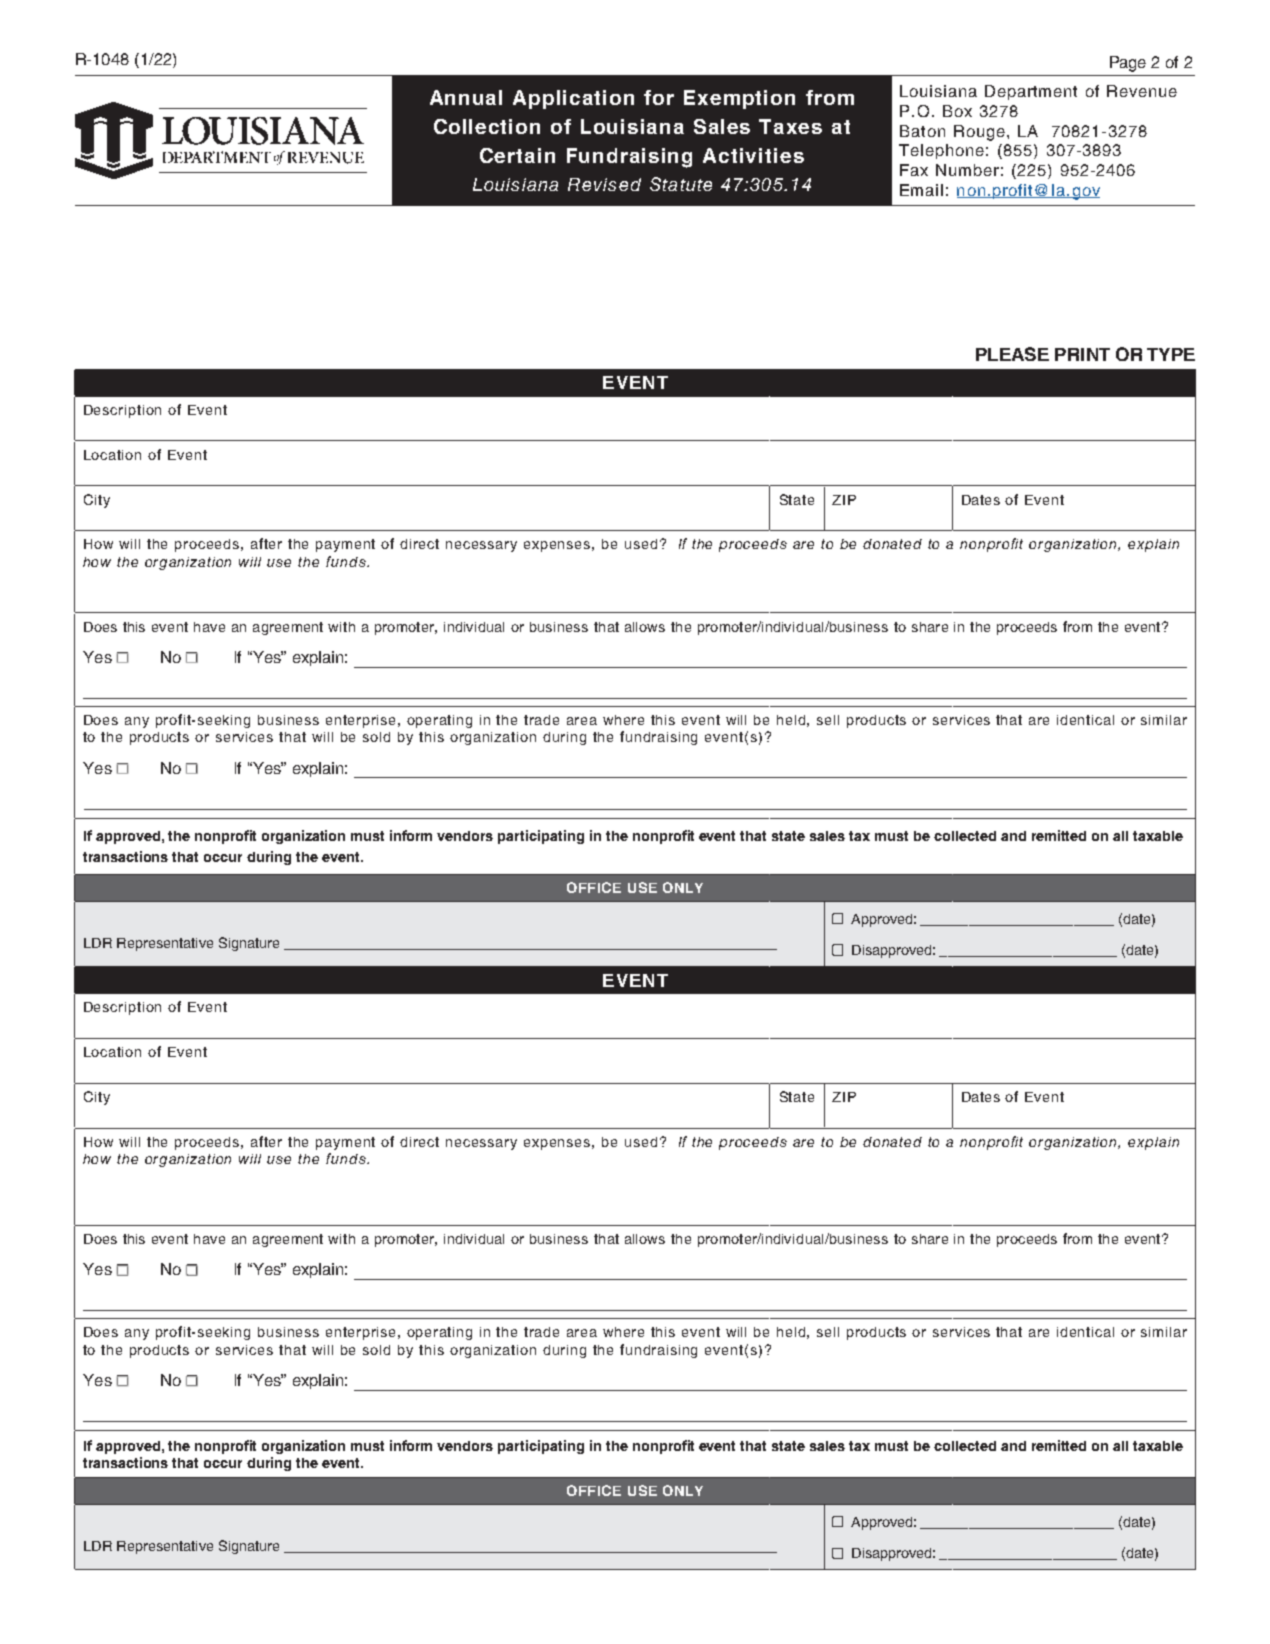  What do you see at coordinates (573, 99) in the page?
I see `Application` at bounding box center [573, 99].
